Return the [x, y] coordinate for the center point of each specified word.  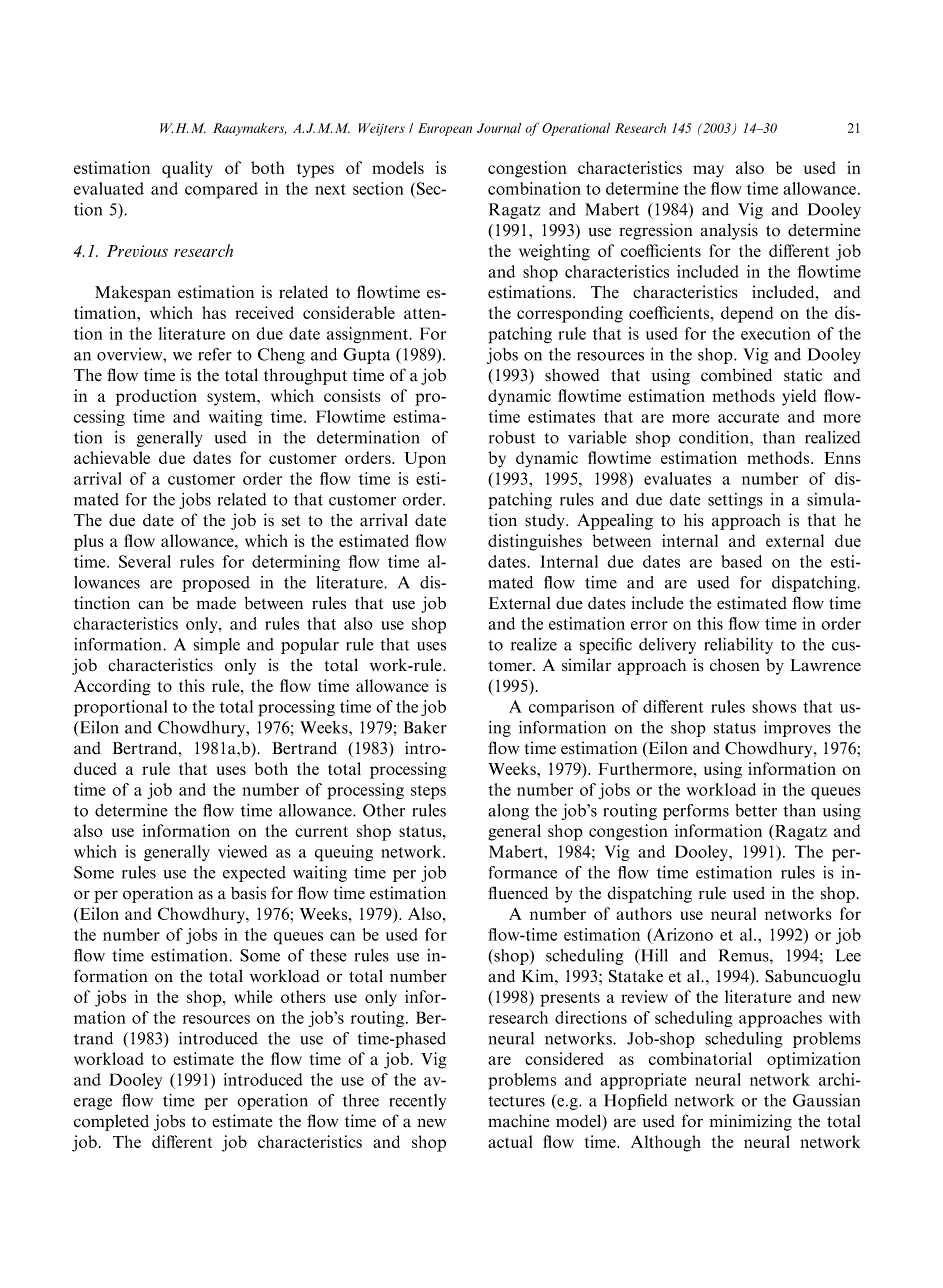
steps [428, 792]
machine [519, 1121]
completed [111, 1122]
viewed [243, 851]
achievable [112, 457]
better [756, 810]
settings [735, 501]
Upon [425, 460]
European [445, 129]
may [708, 171]
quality [187, 169]
